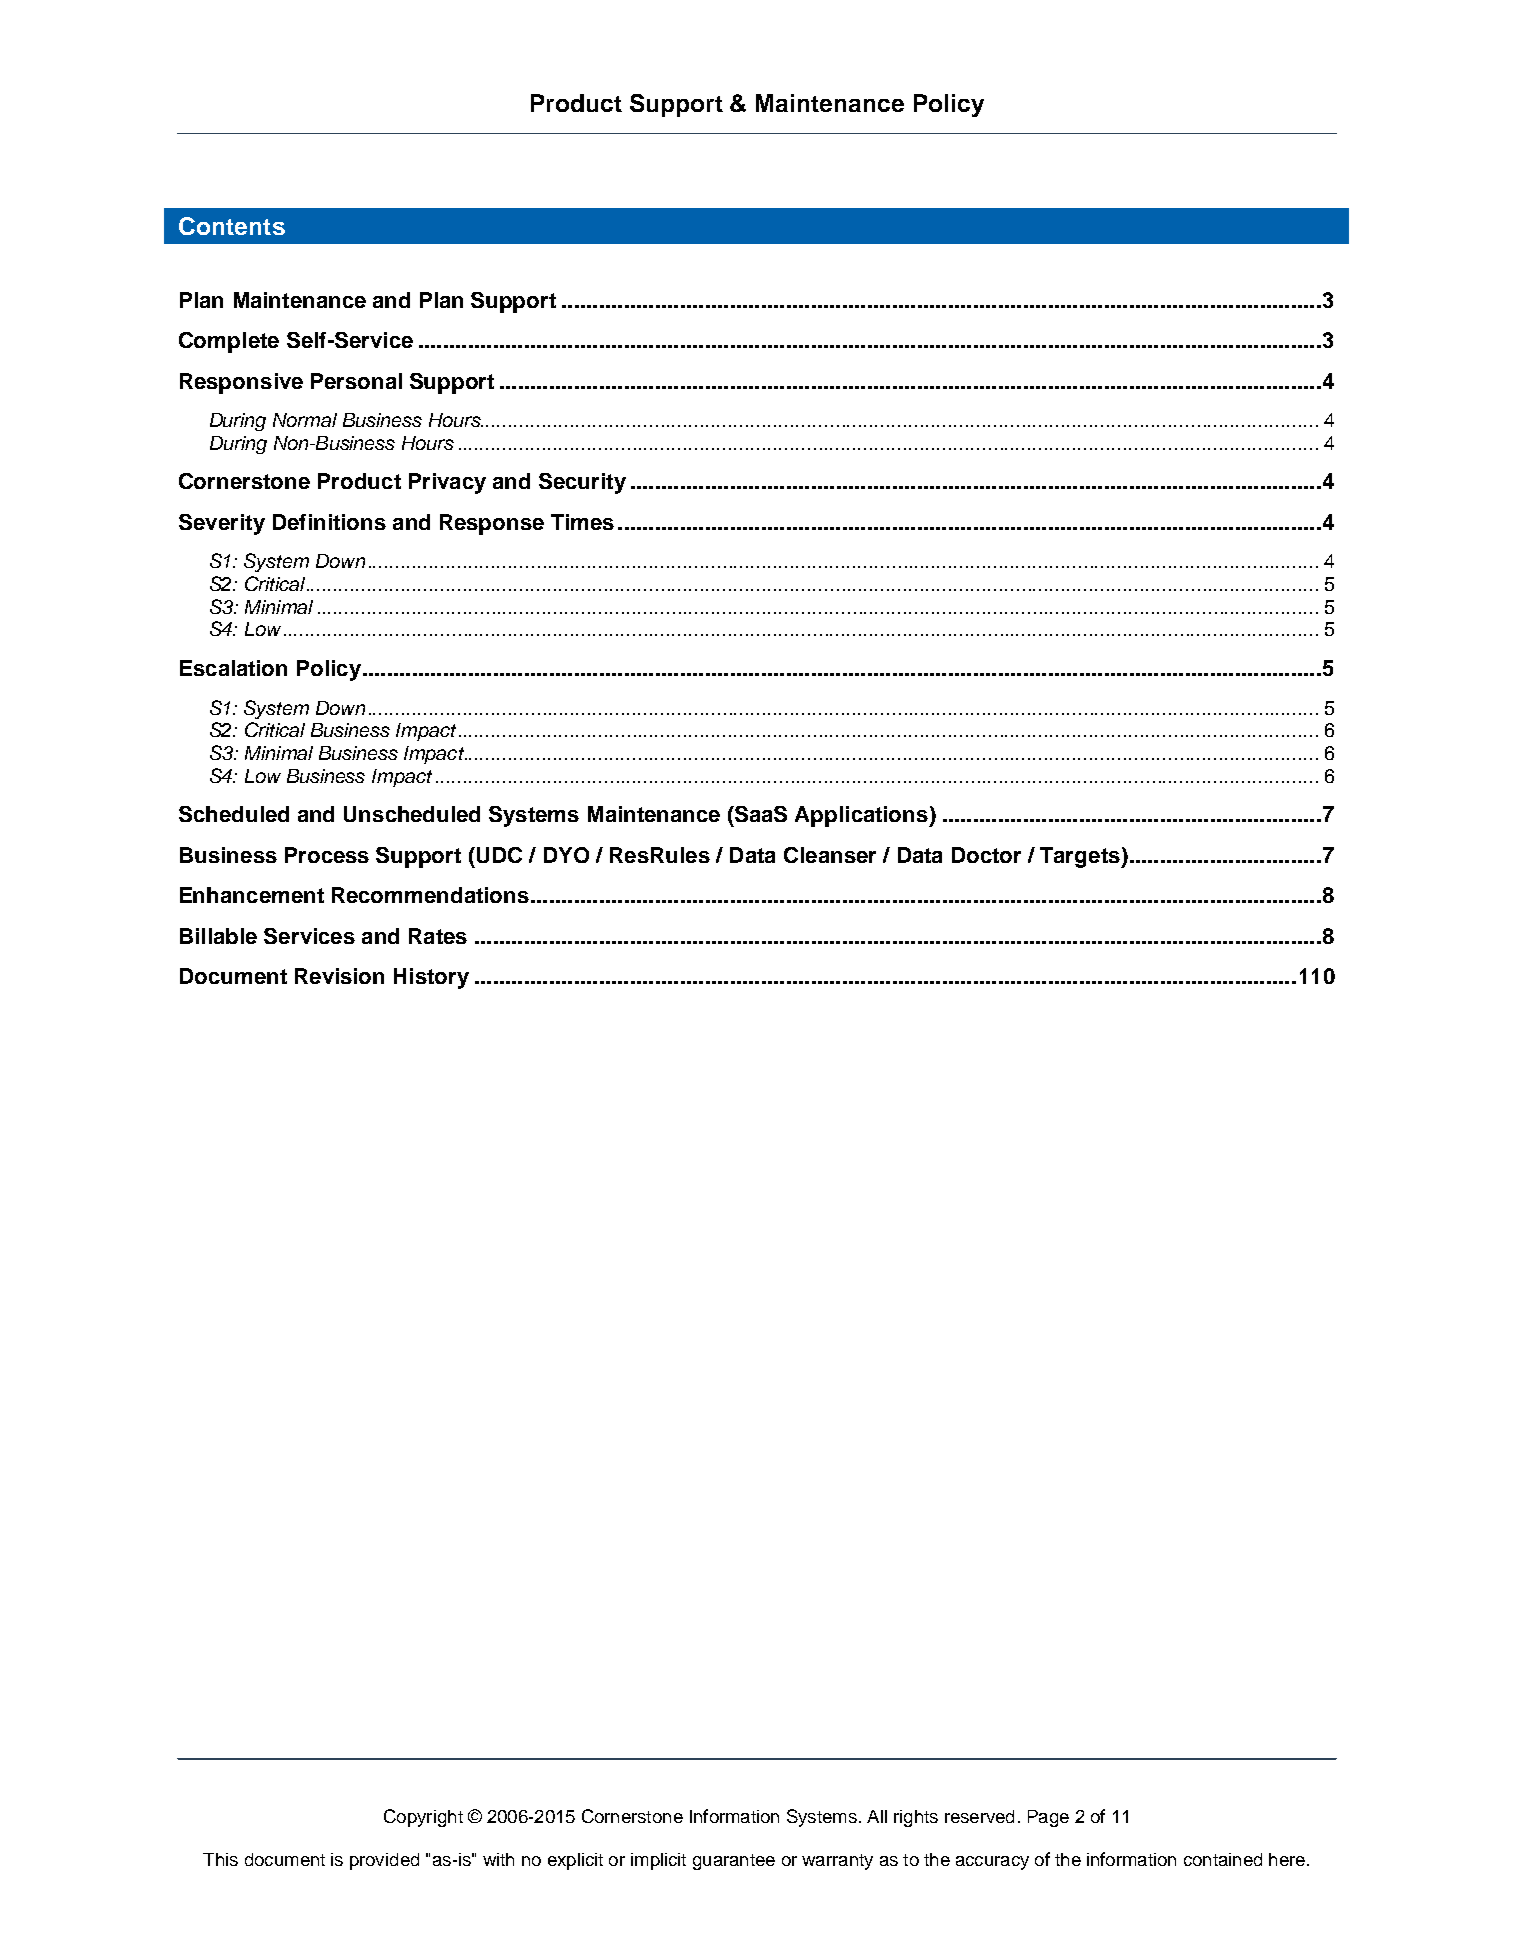 Image resolution: width=1514 pixels, height=1959 pixels. I want to click on Revision, so click(339, 976).
